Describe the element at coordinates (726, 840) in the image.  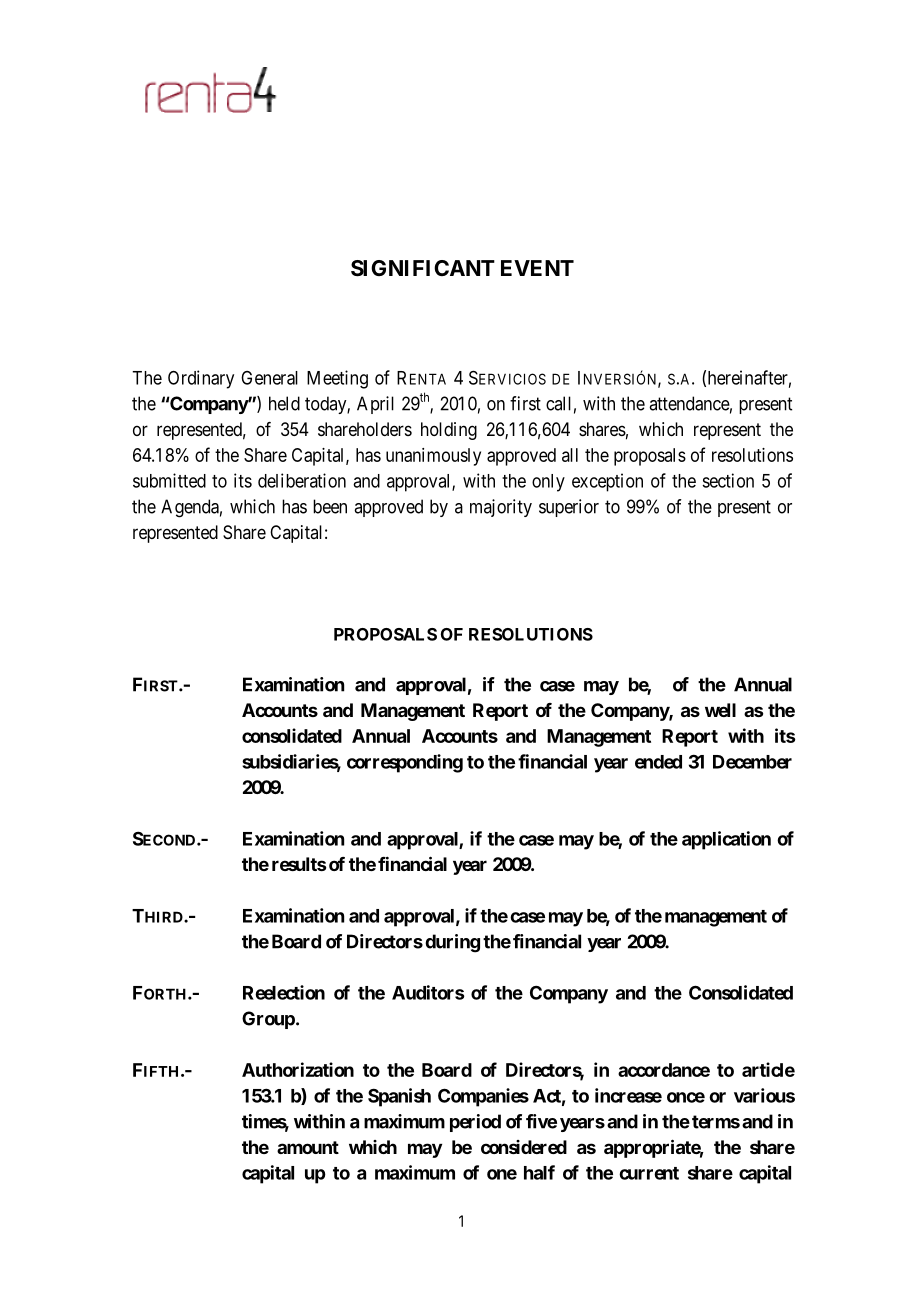
I see `application` at that location.
